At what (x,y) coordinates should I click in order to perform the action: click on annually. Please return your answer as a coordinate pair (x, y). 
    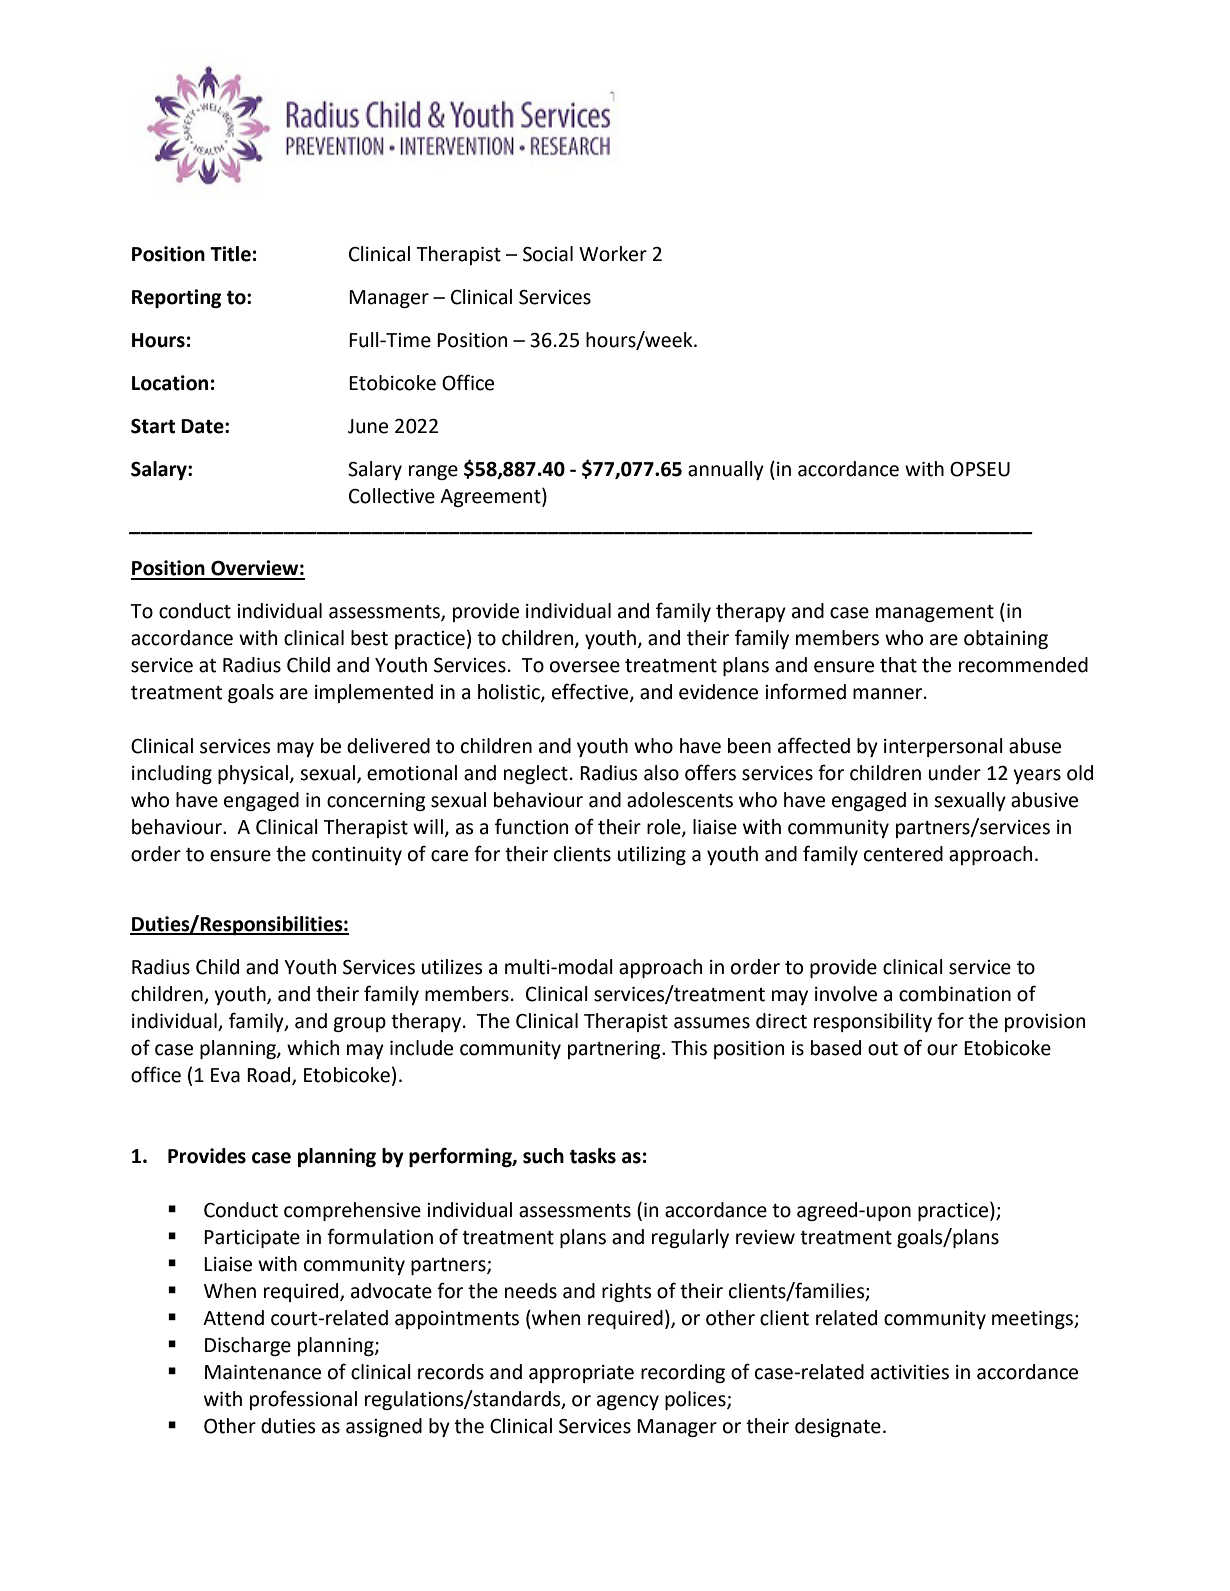
    Looking at the image, I should click on (726, 470).
